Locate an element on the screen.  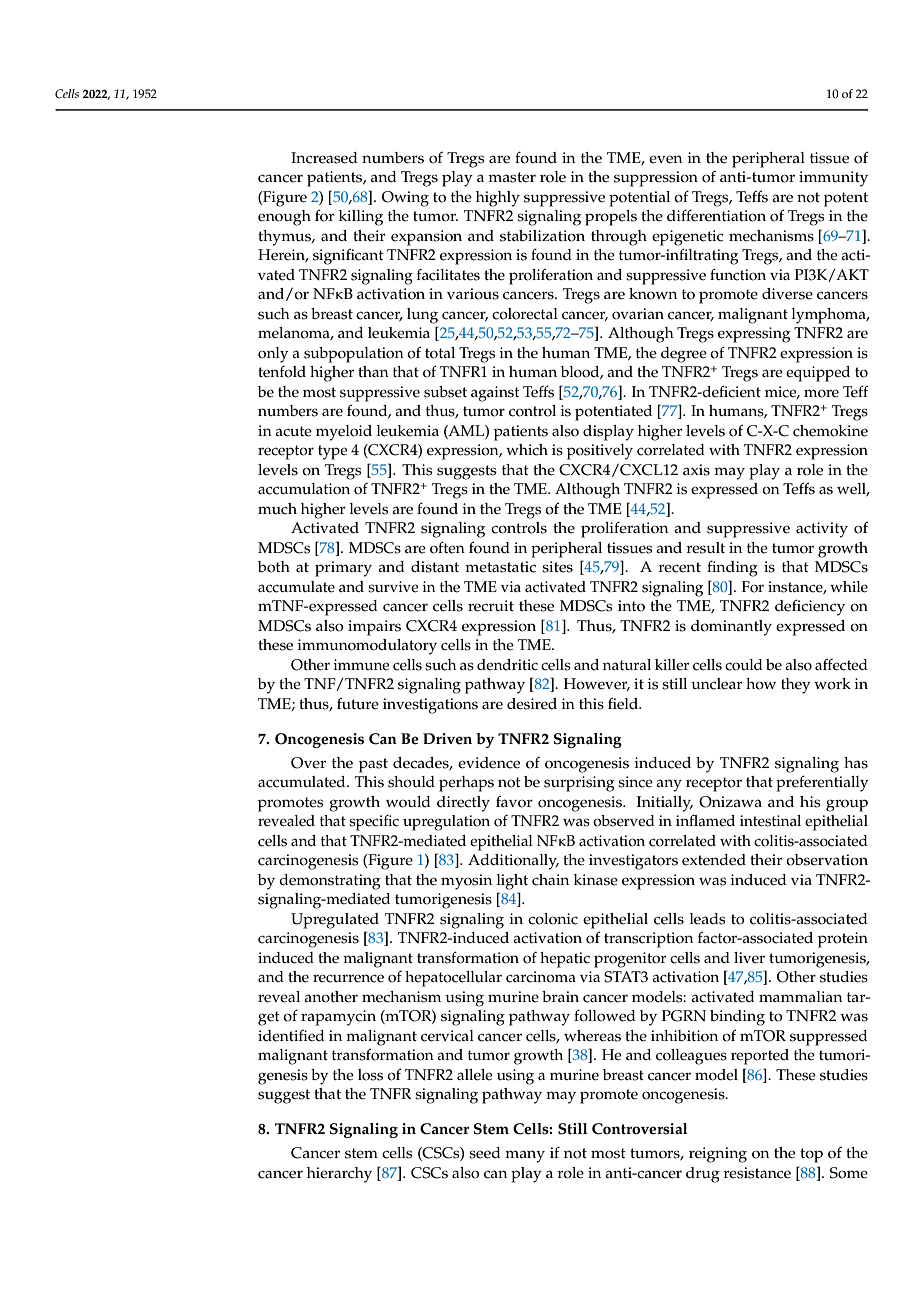
However is located at coordinates (597, 684).
